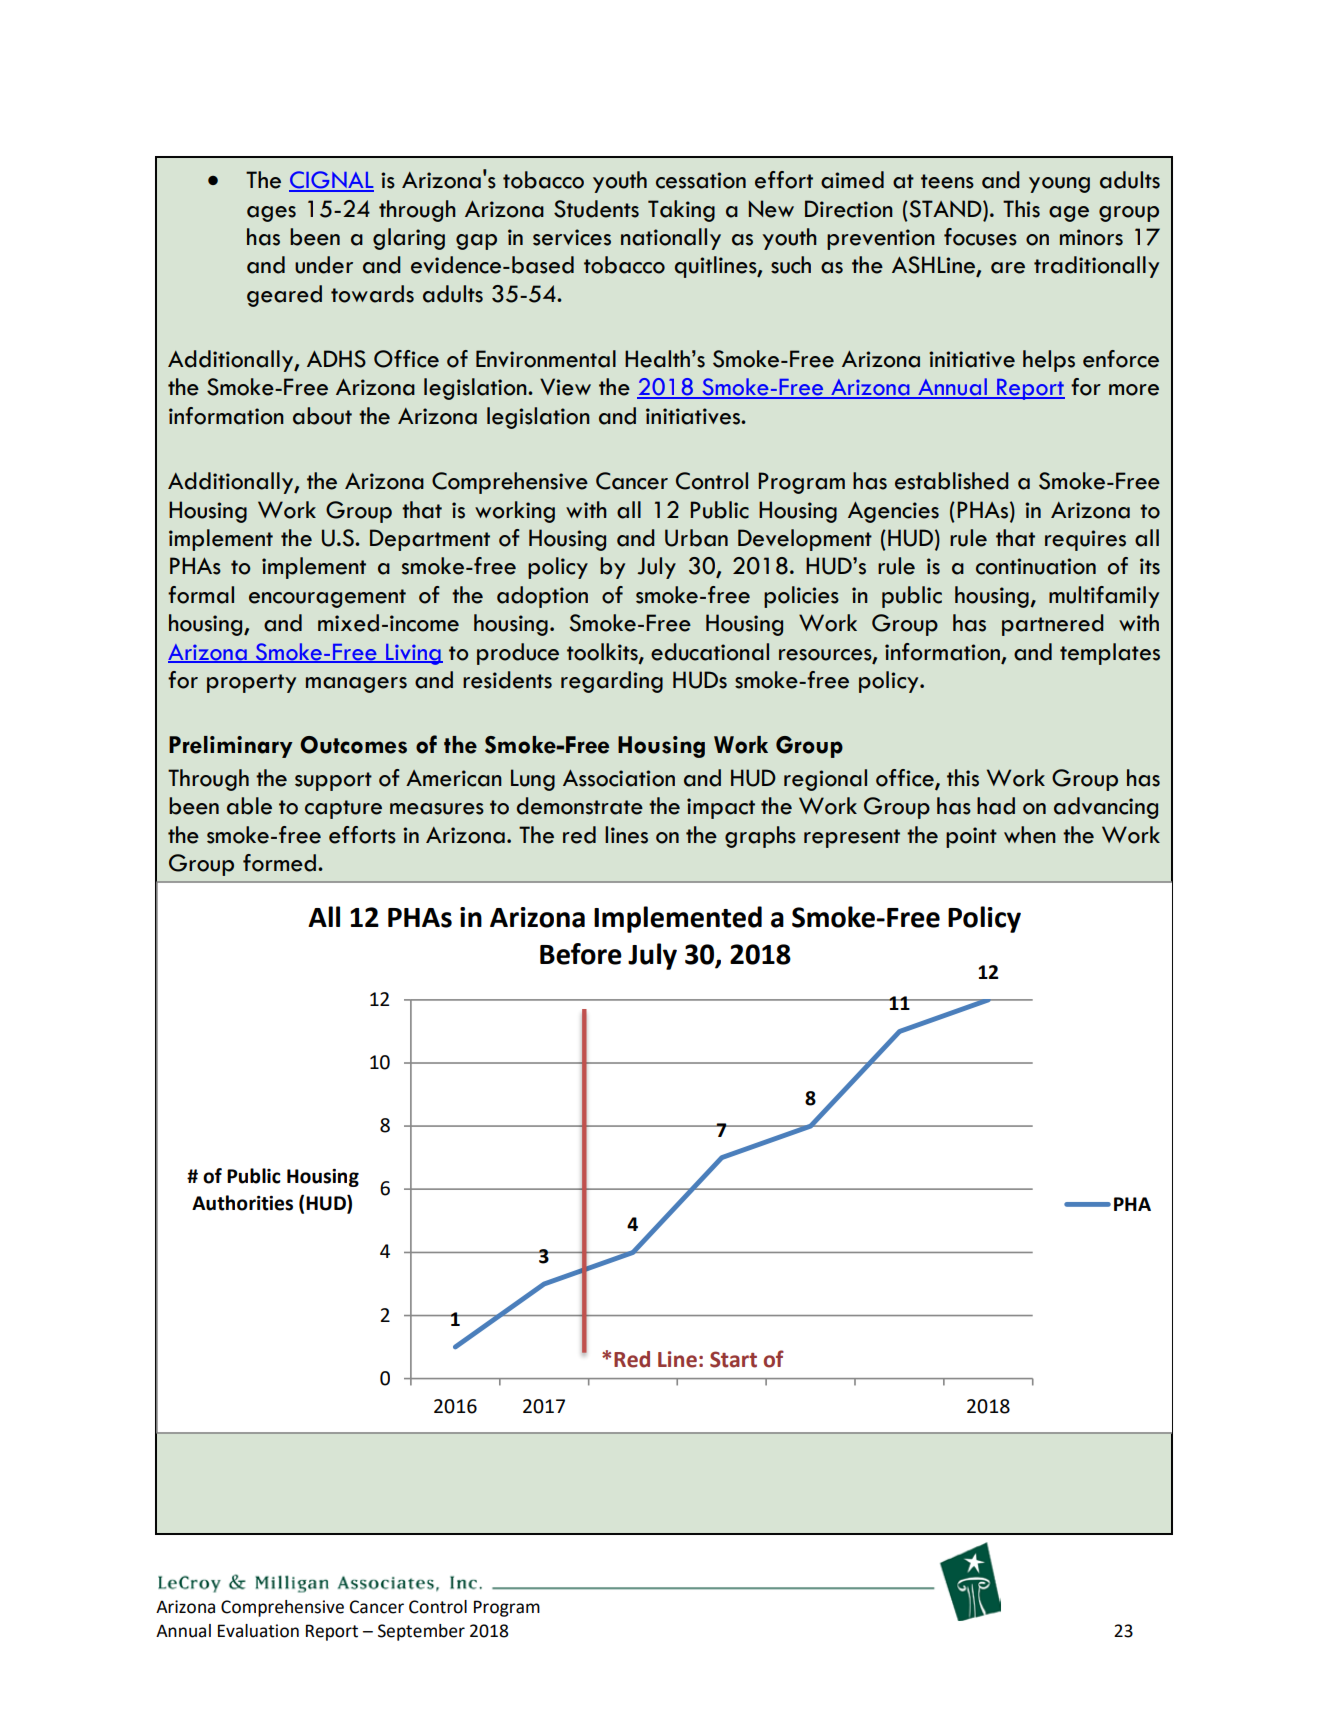  Describe the element at coordinates (733, 1359) in the screenshot. I see `Start` at that location.
